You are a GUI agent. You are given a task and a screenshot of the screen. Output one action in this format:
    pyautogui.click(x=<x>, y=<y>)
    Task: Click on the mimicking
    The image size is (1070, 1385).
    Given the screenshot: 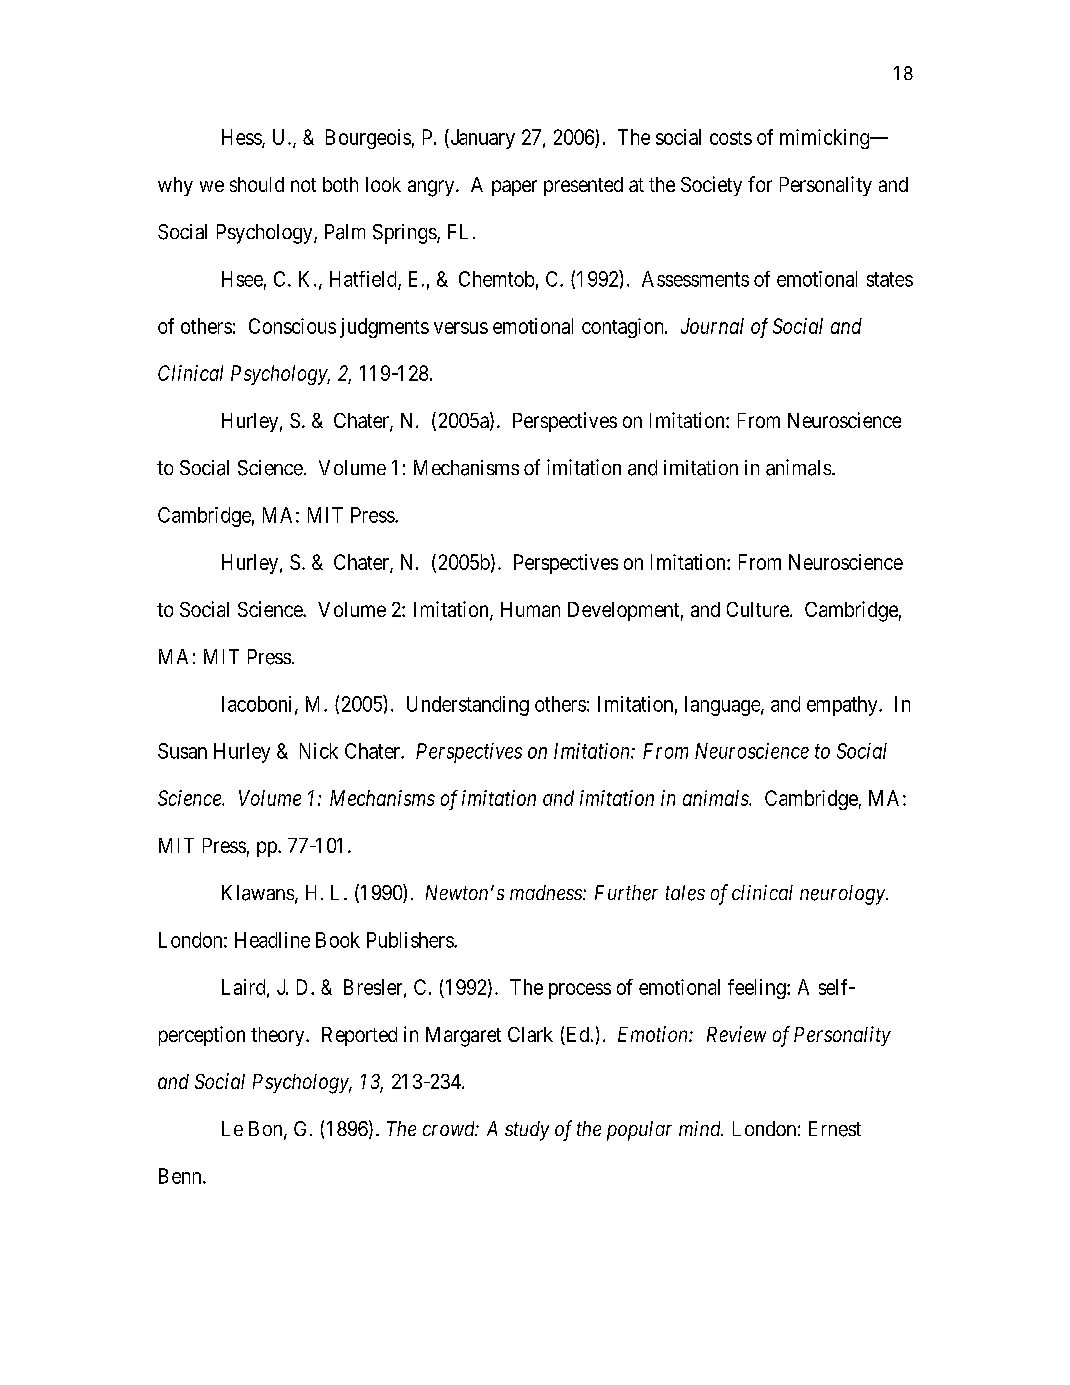 What is the action you would take?
    pyautogui.click(x=826, y=139)
